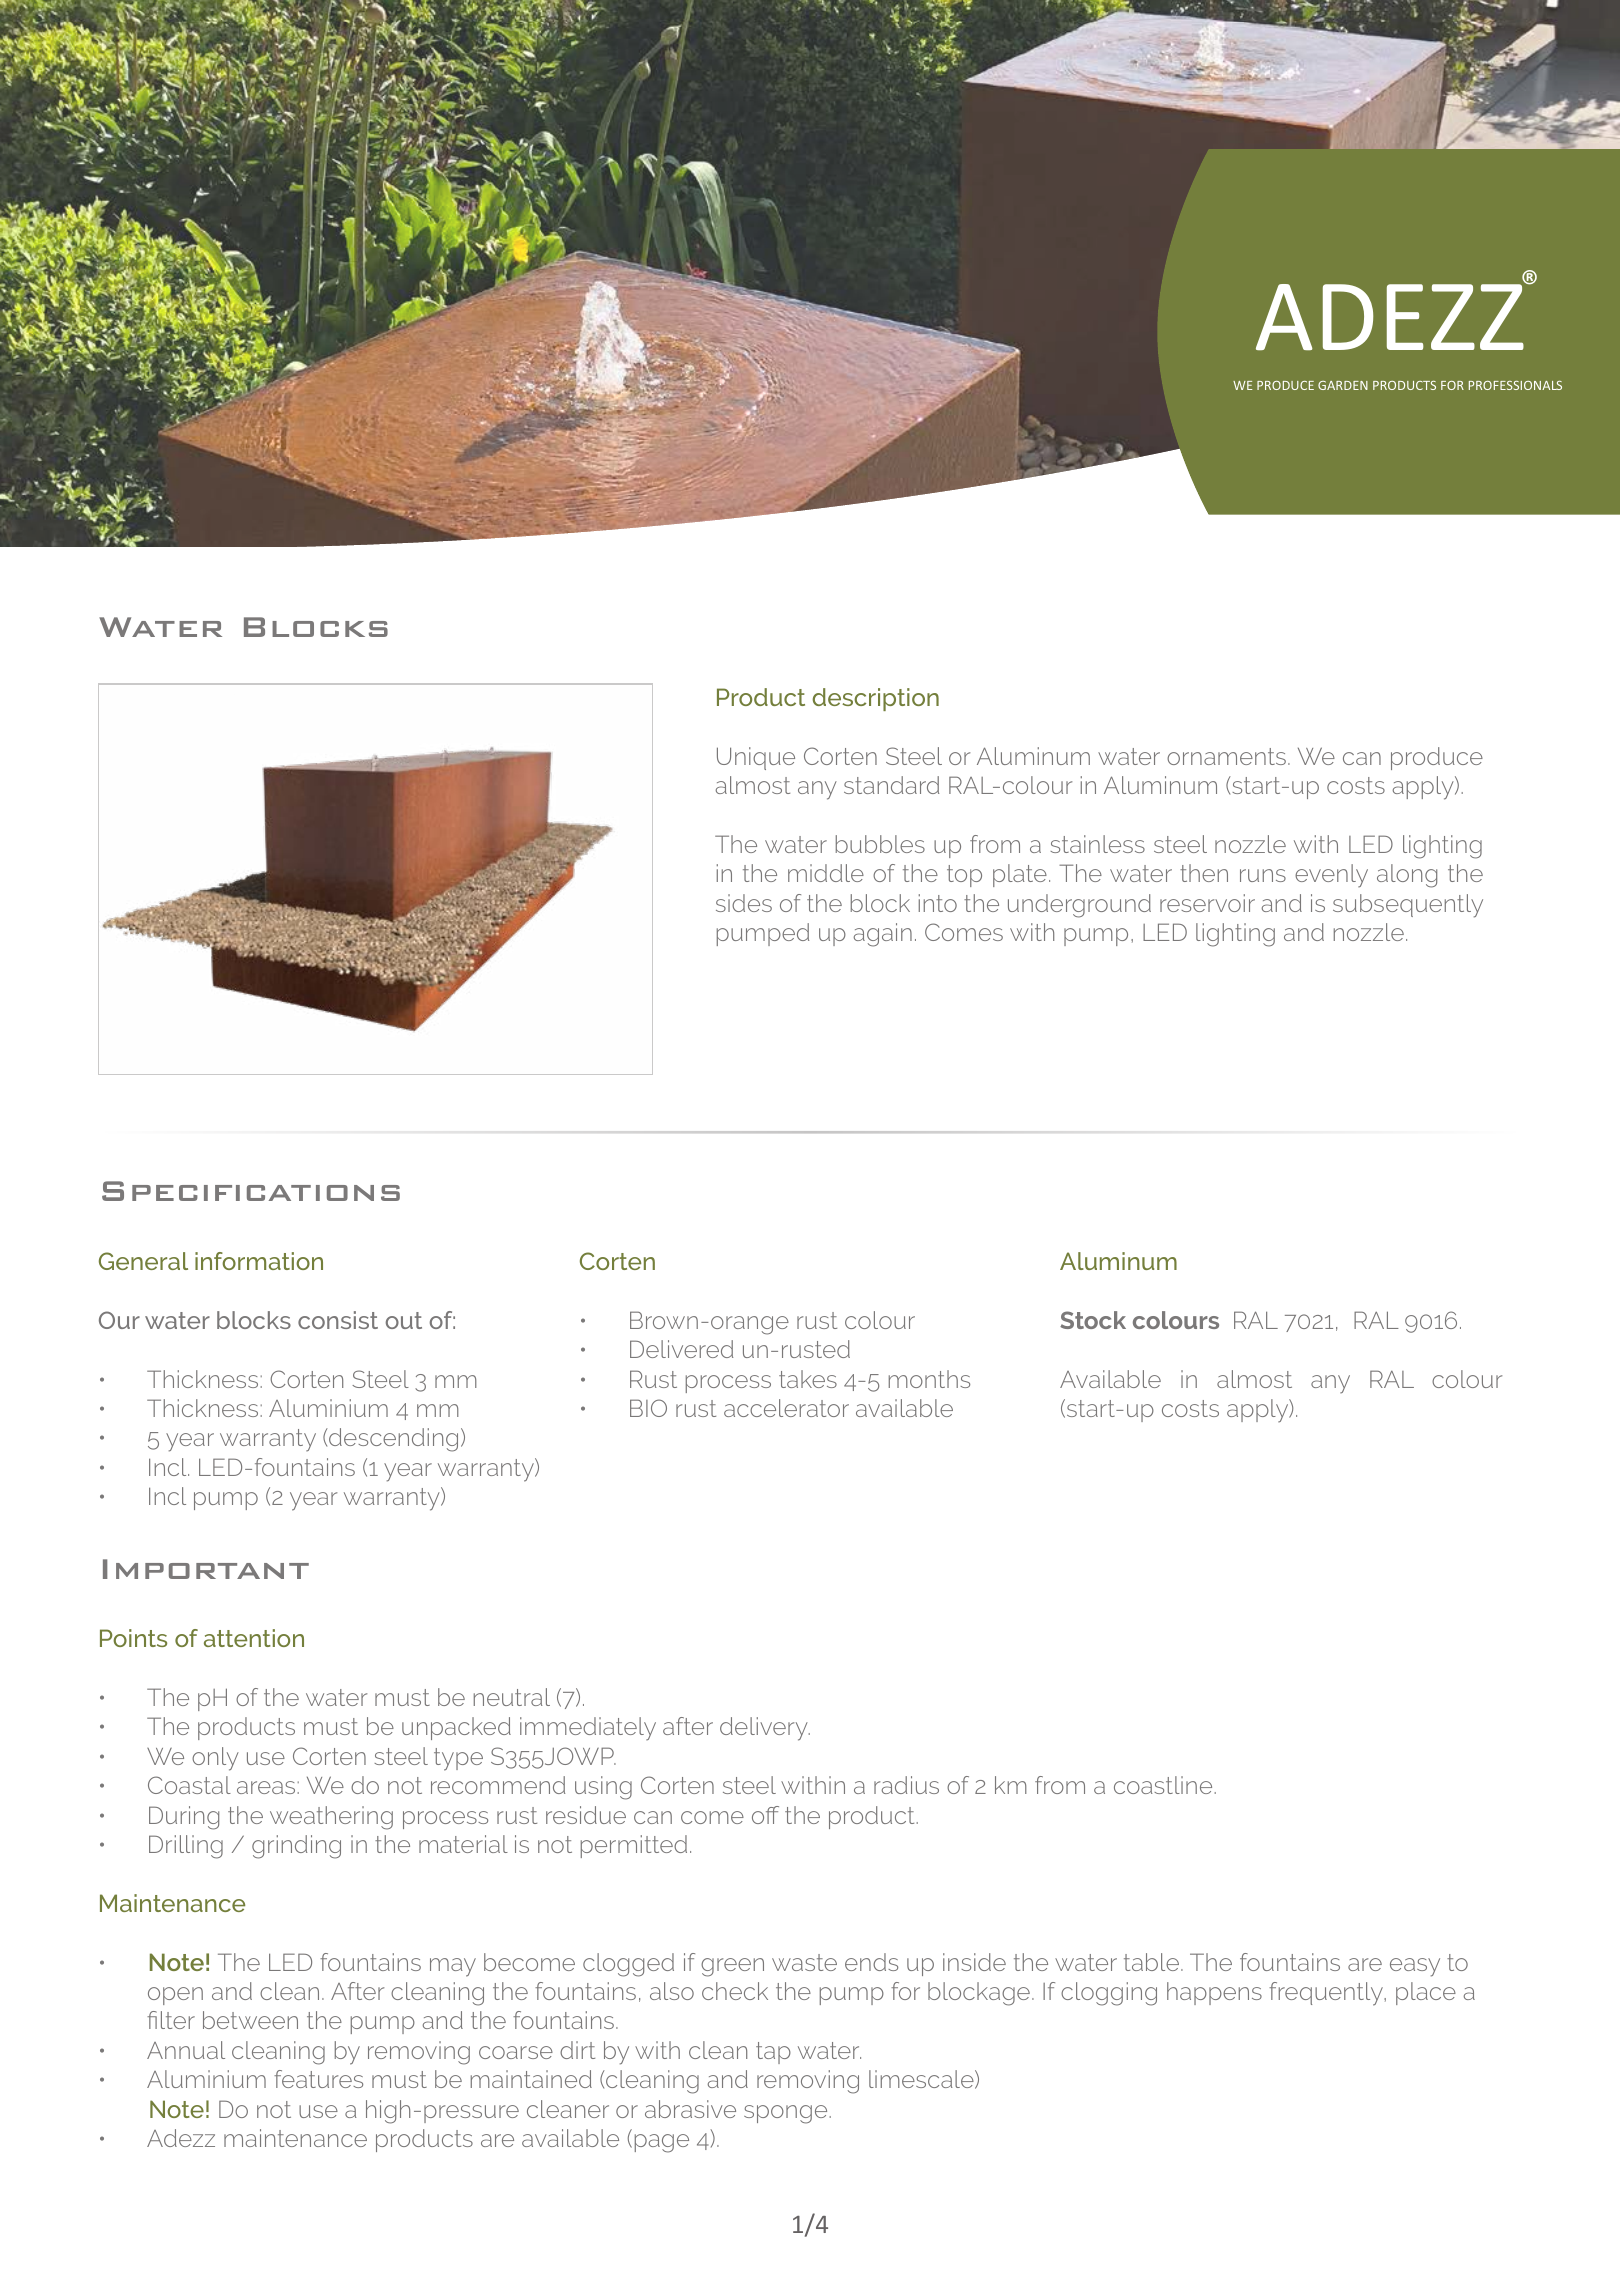 This screenshot has height=2291, width=1620. I want to click on Stock, so click(1093, 1320).
